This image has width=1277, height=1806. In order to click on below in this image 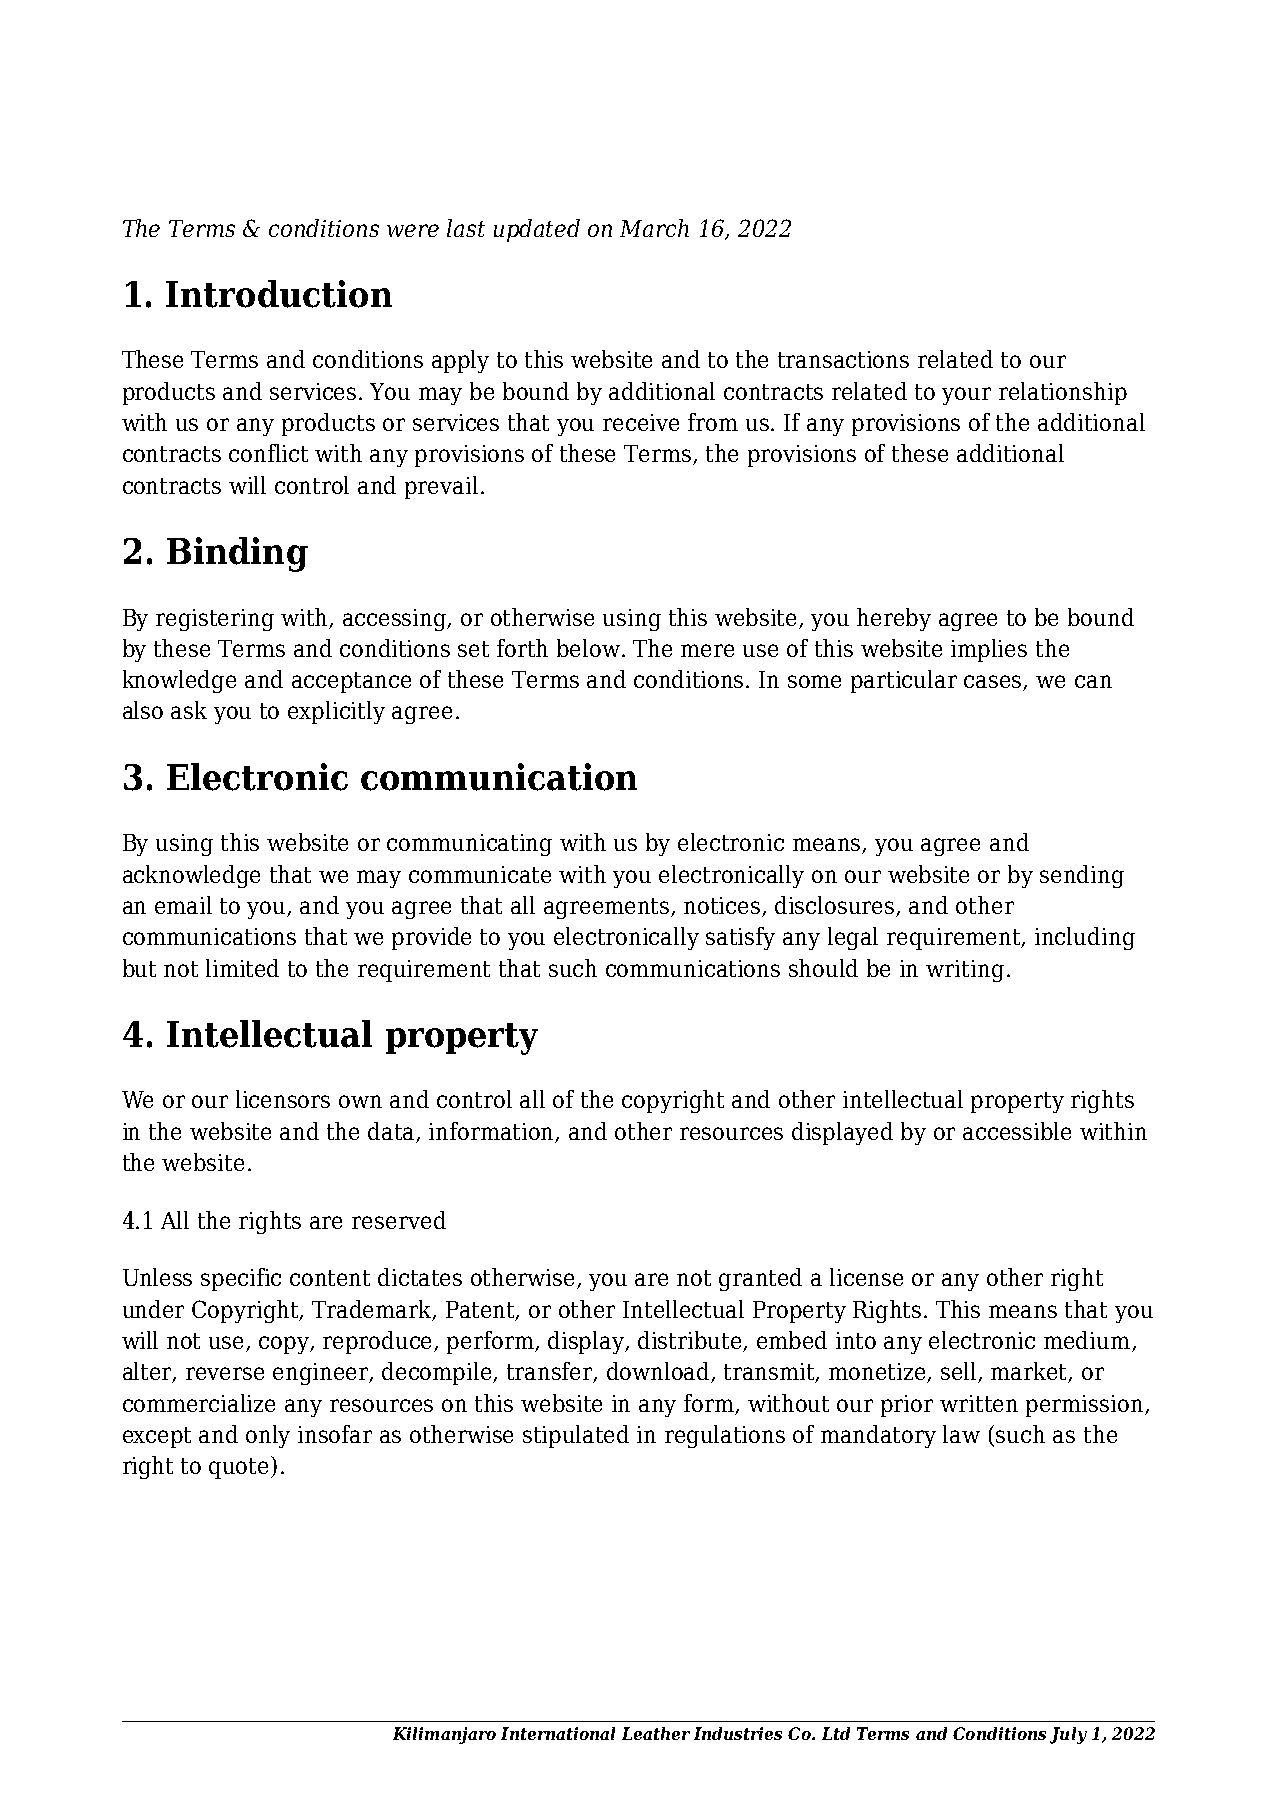, I will do `click(590, 648)`.
